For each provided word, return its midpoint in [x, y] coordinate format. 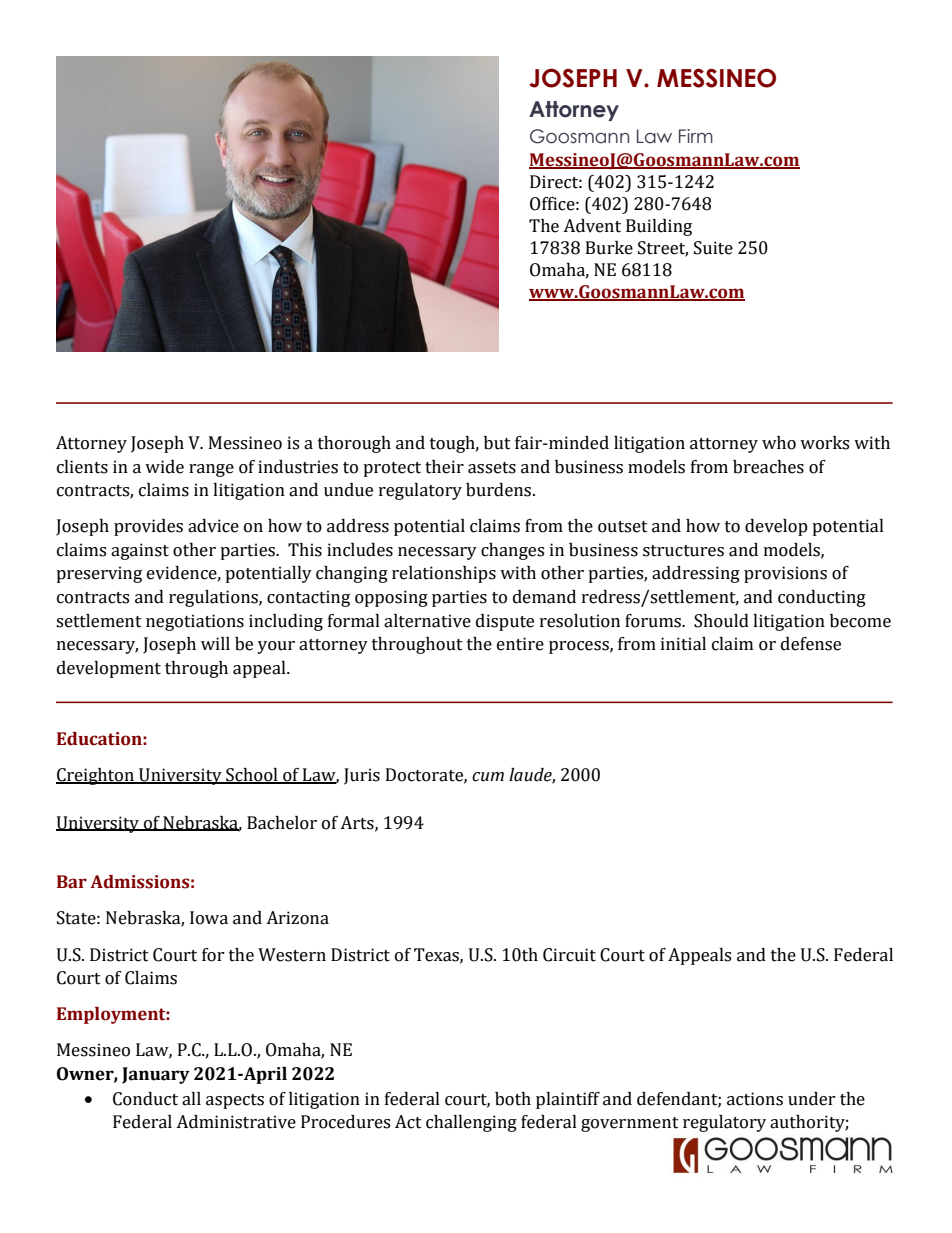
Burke [609, 248]
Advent [592, 226]
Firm [696, 136]
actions [755, 1099]
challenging [471, 1123]
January [156, 1075]
